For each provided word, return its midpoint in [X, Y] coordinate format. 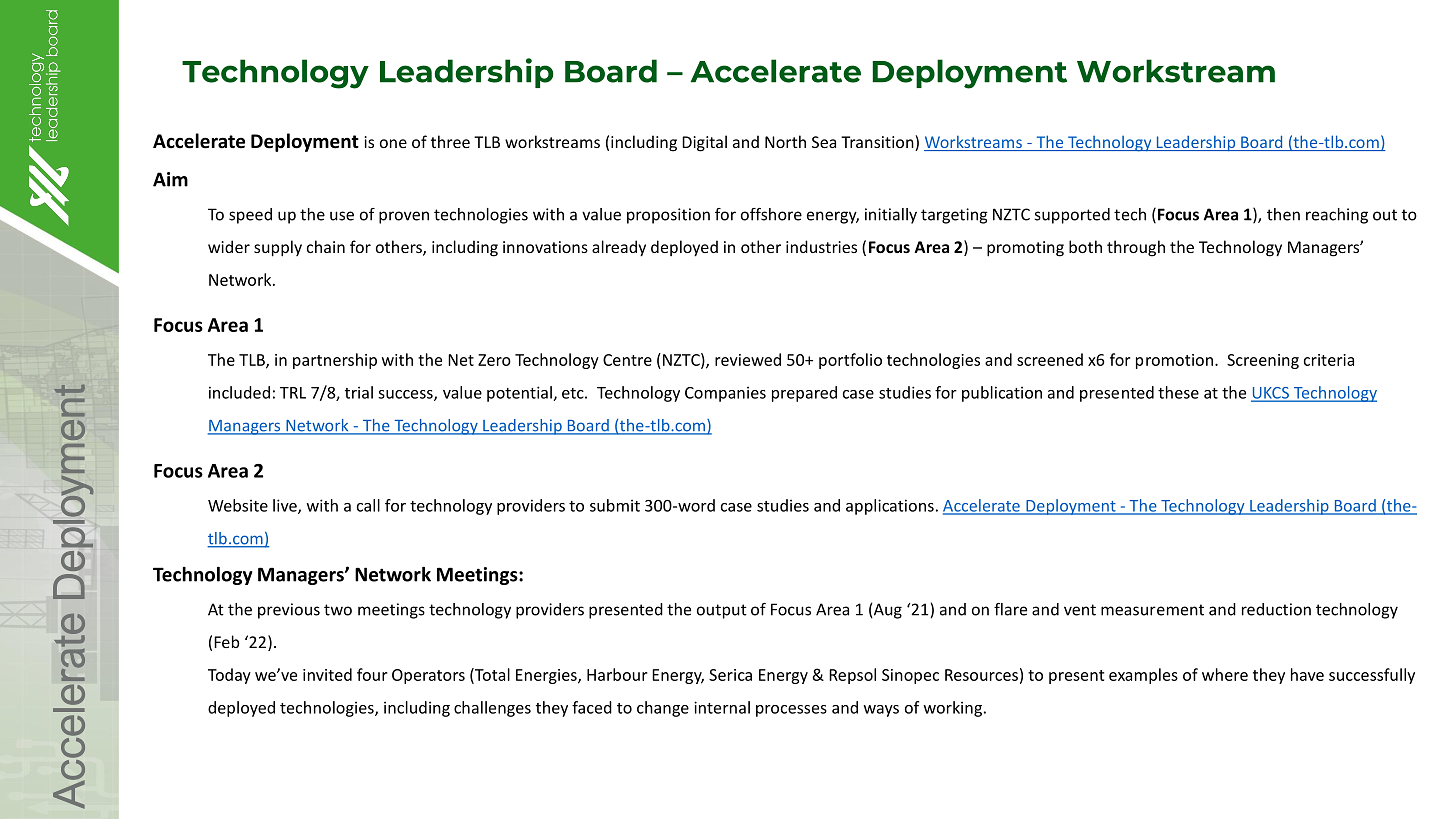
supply [278, 248]
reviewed [748, 359]
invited [327, 674]
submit [615, 505]
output [722, 611]
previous [289, 611]
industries [821, 246]
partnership [335, 361]
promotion [1174, 361]
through [1136, 248]
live [286, 506]
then [1283, 214]
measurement [1152, 610]
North [785, 141]
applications [890, 507]
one [393, 143]
